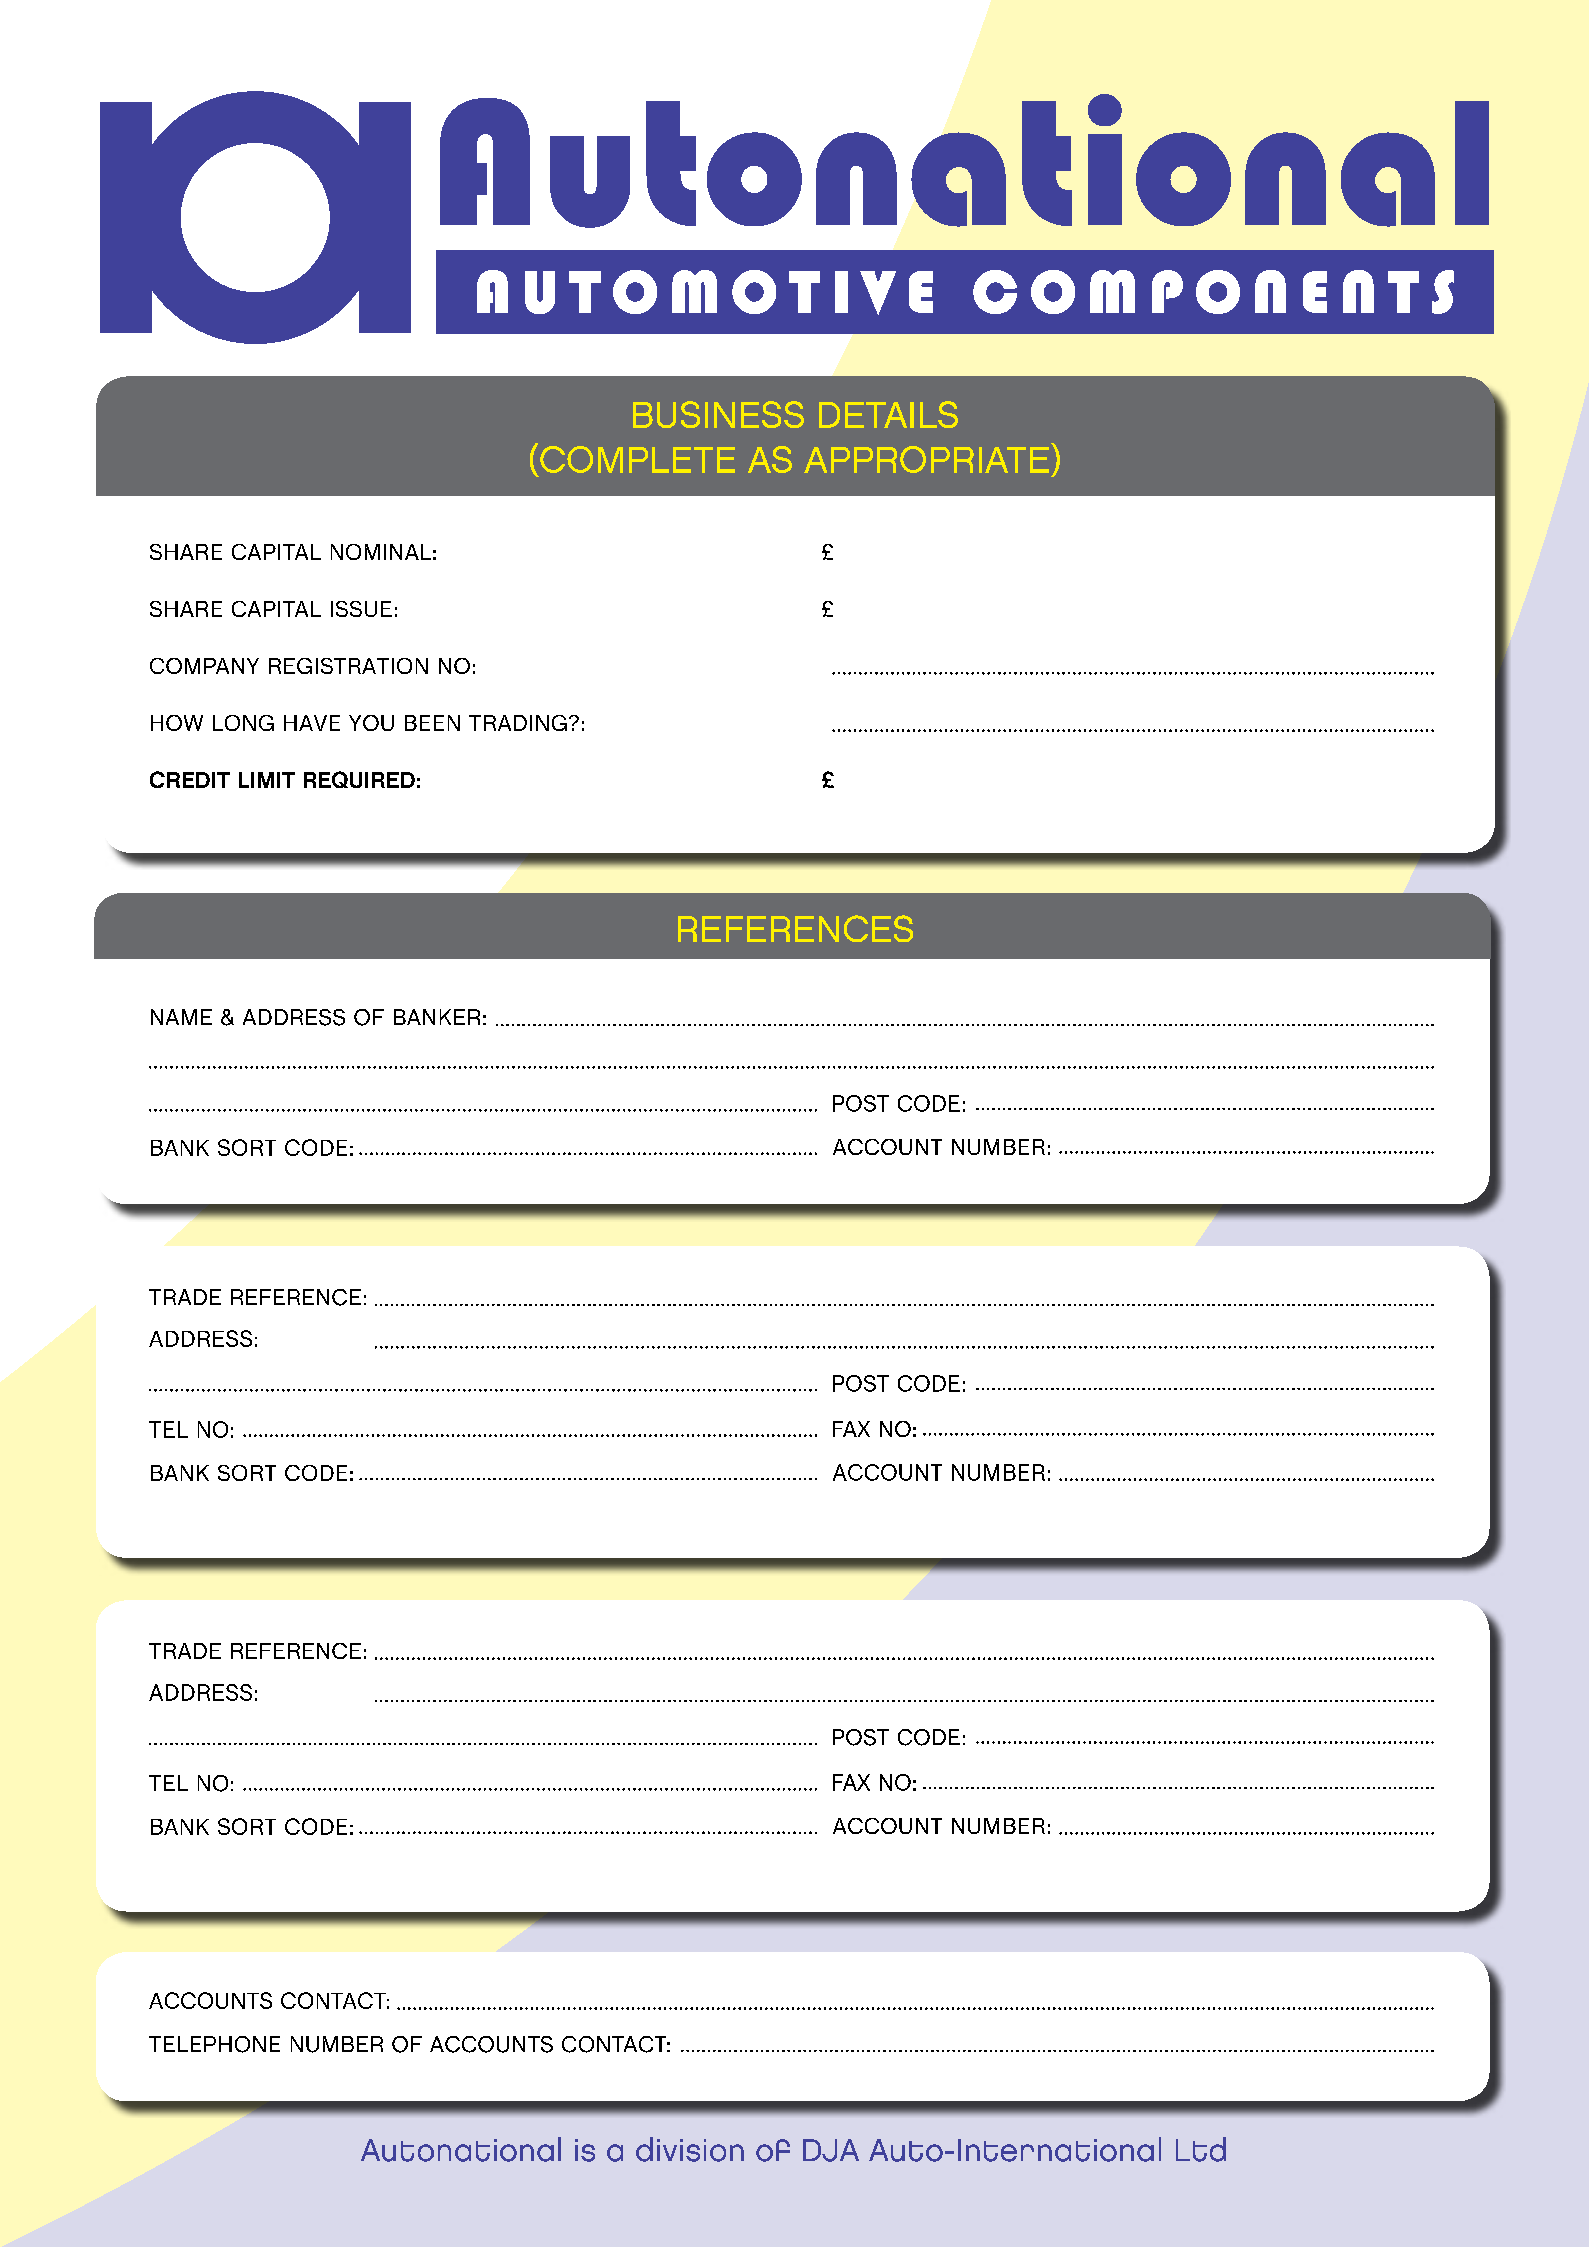  Describe the element at coordinates (690, 2149) in the screenshot. I see `division` at that location.
